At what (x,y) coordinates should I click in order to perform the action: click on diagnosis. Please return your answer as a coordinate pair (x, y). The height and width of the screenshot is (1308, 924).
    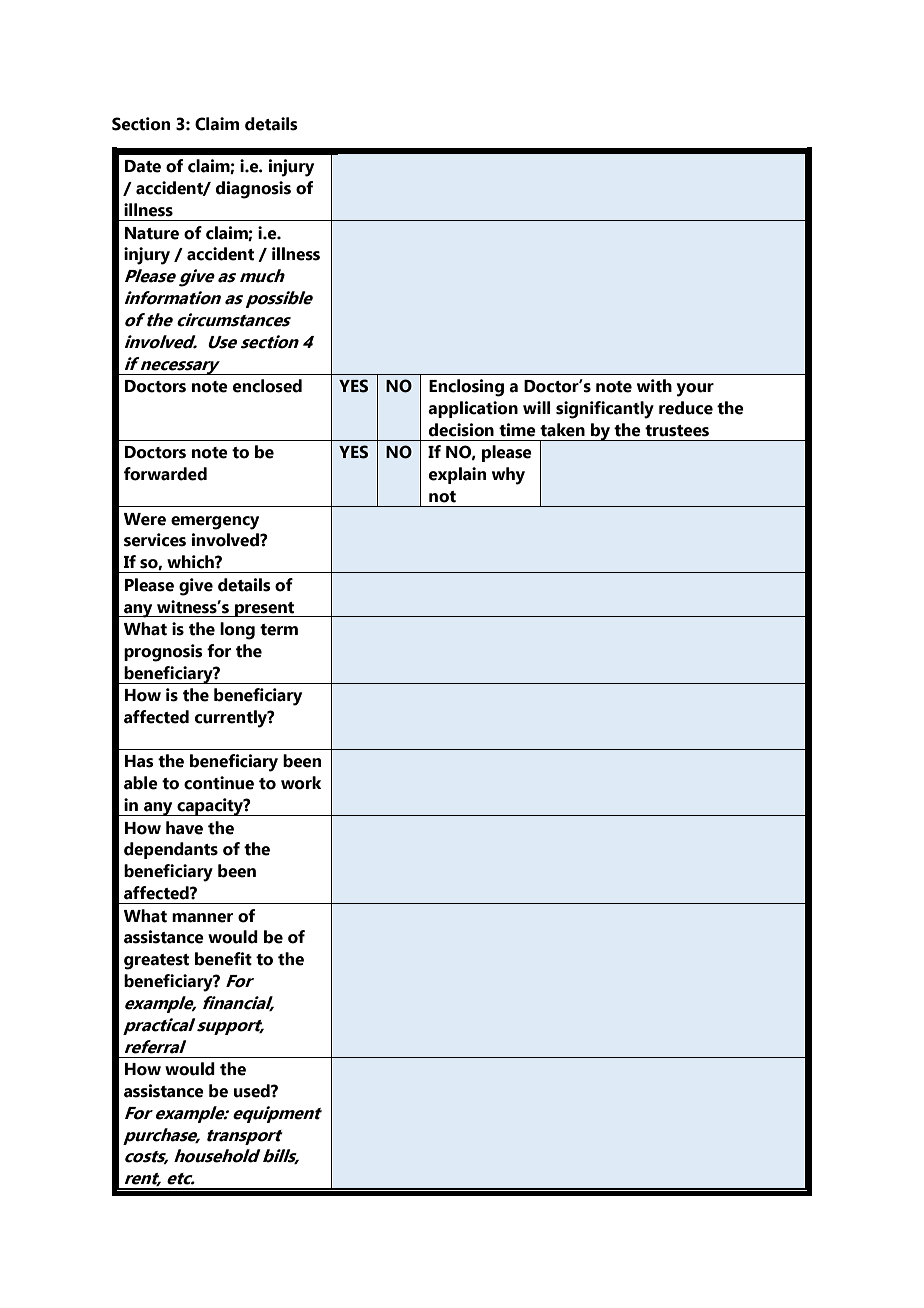
    Looking at the image, I should click on (253, 190).
